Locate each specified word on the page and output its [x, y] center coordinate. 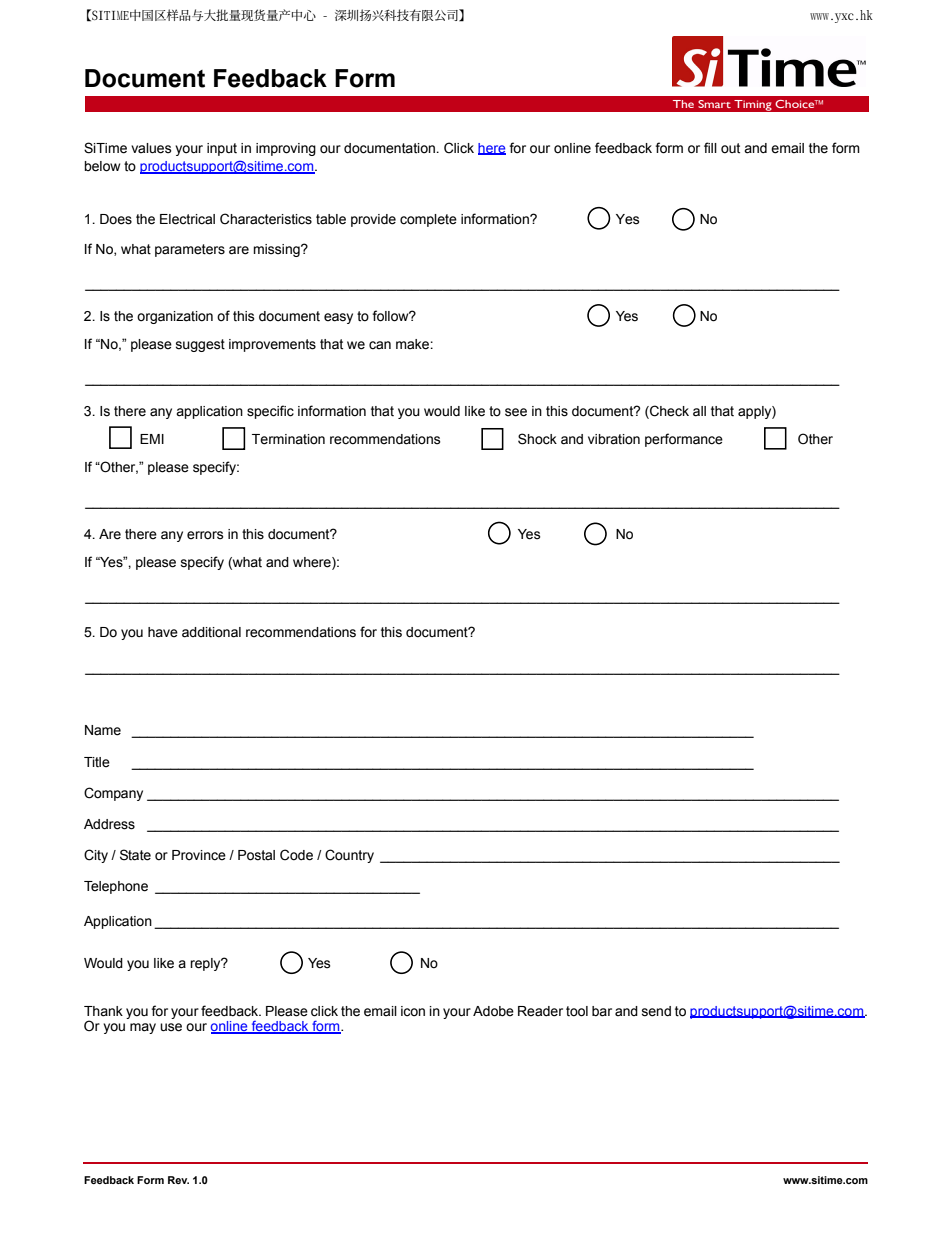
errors [205, 535]
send [656, 1011]
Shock [537, 439]
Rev [178, 1180]
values [151, 148]
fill [710, 147]
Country [349, 856]
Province [199, 855]
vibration [614, 439]
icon [413, 1011]
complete [428, 220]
